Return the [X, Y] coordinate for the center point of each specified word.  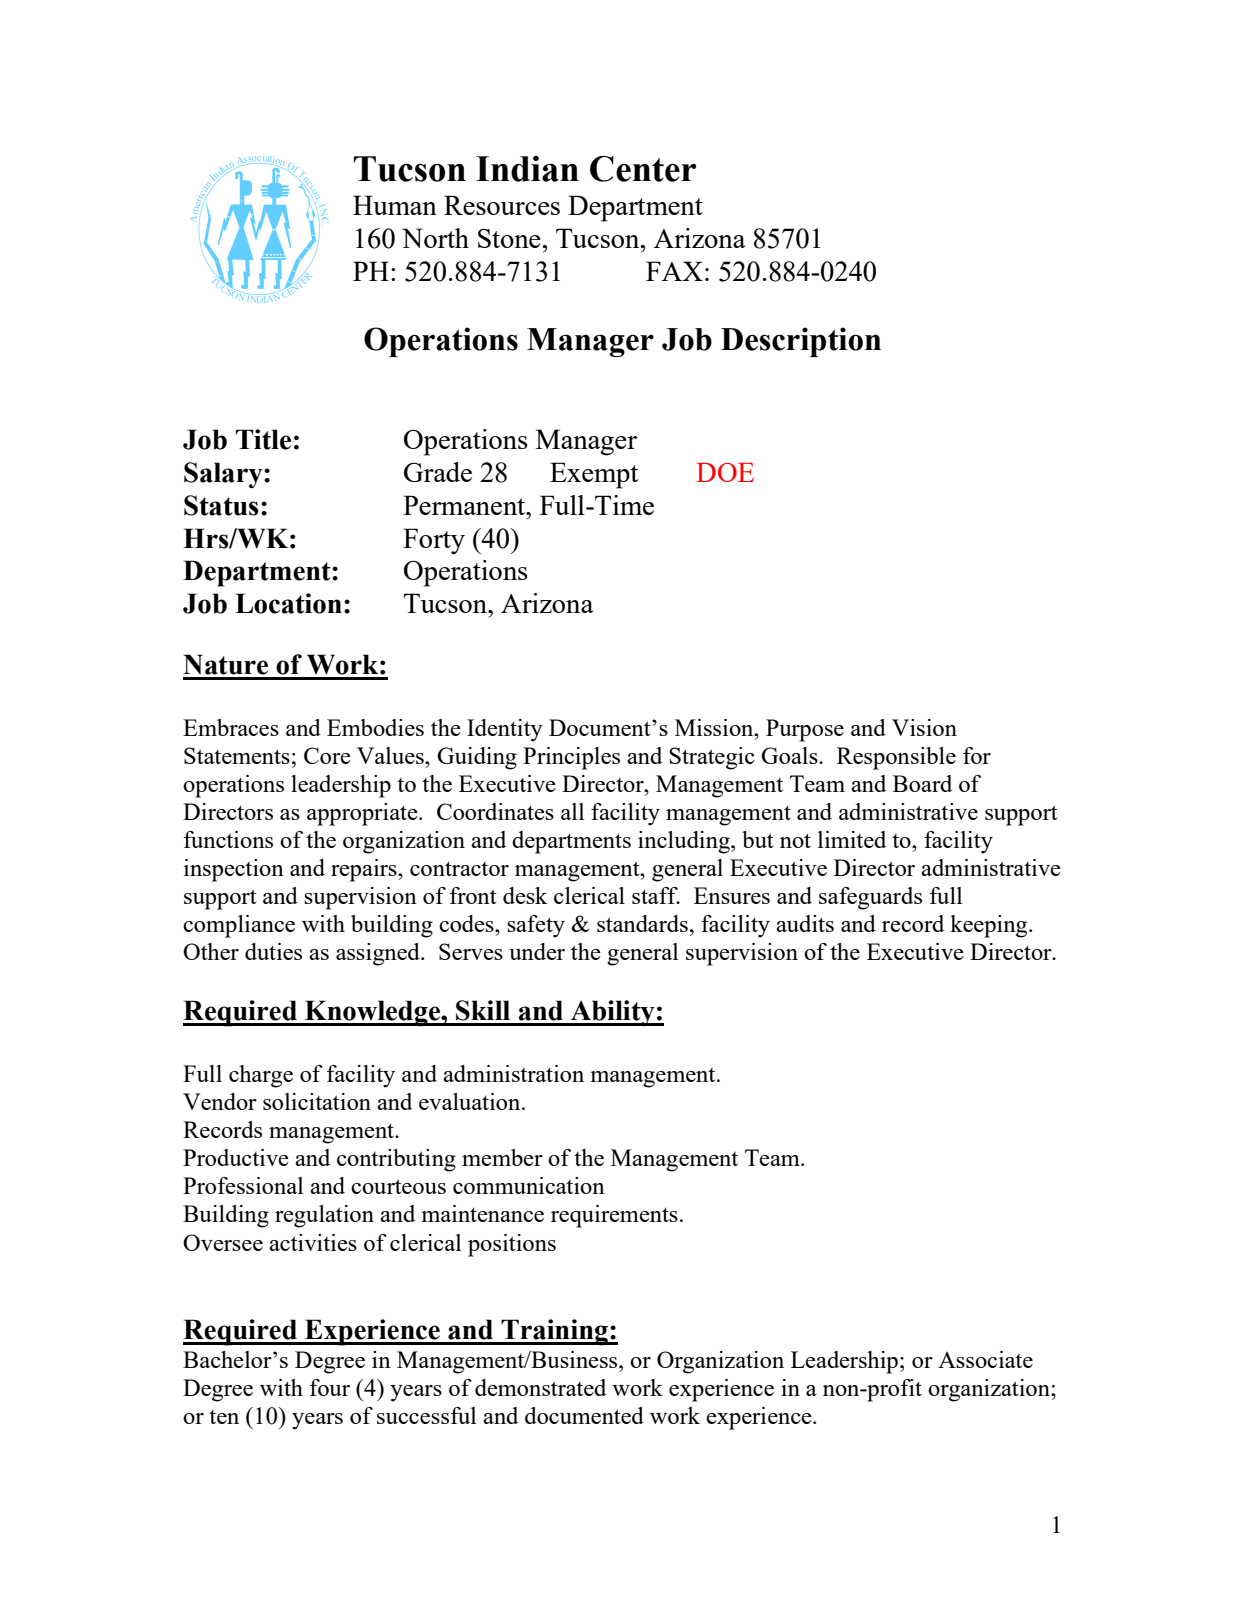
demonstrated [540, 1387]
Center [643, 168]
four [330, 1387]
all [572, 811]
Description [801, 342]
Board [922, 783]
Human [395, 205]
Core [327, 755]
